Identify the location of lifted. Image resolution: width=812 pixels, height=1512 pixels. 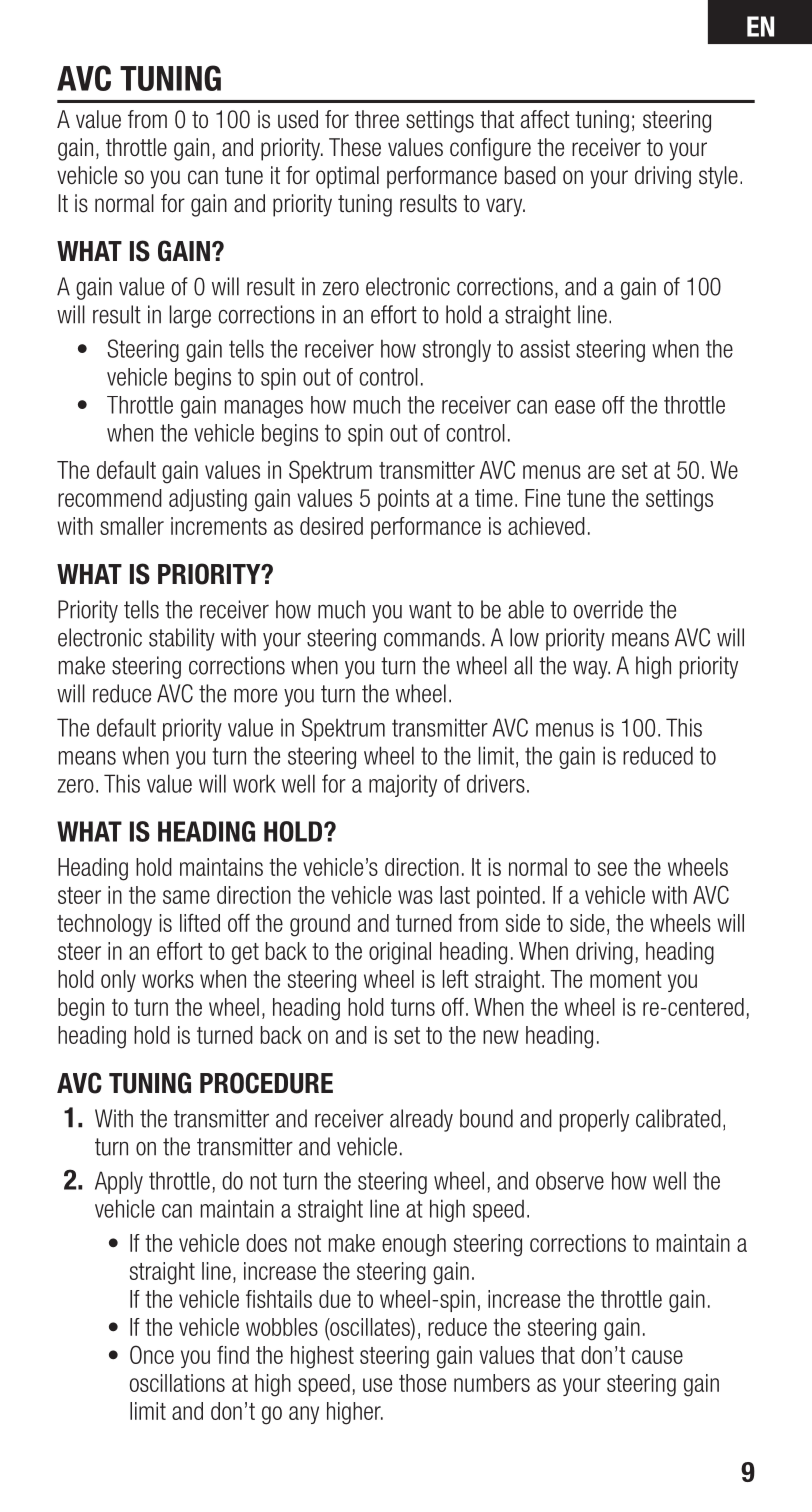
(200, 923).
